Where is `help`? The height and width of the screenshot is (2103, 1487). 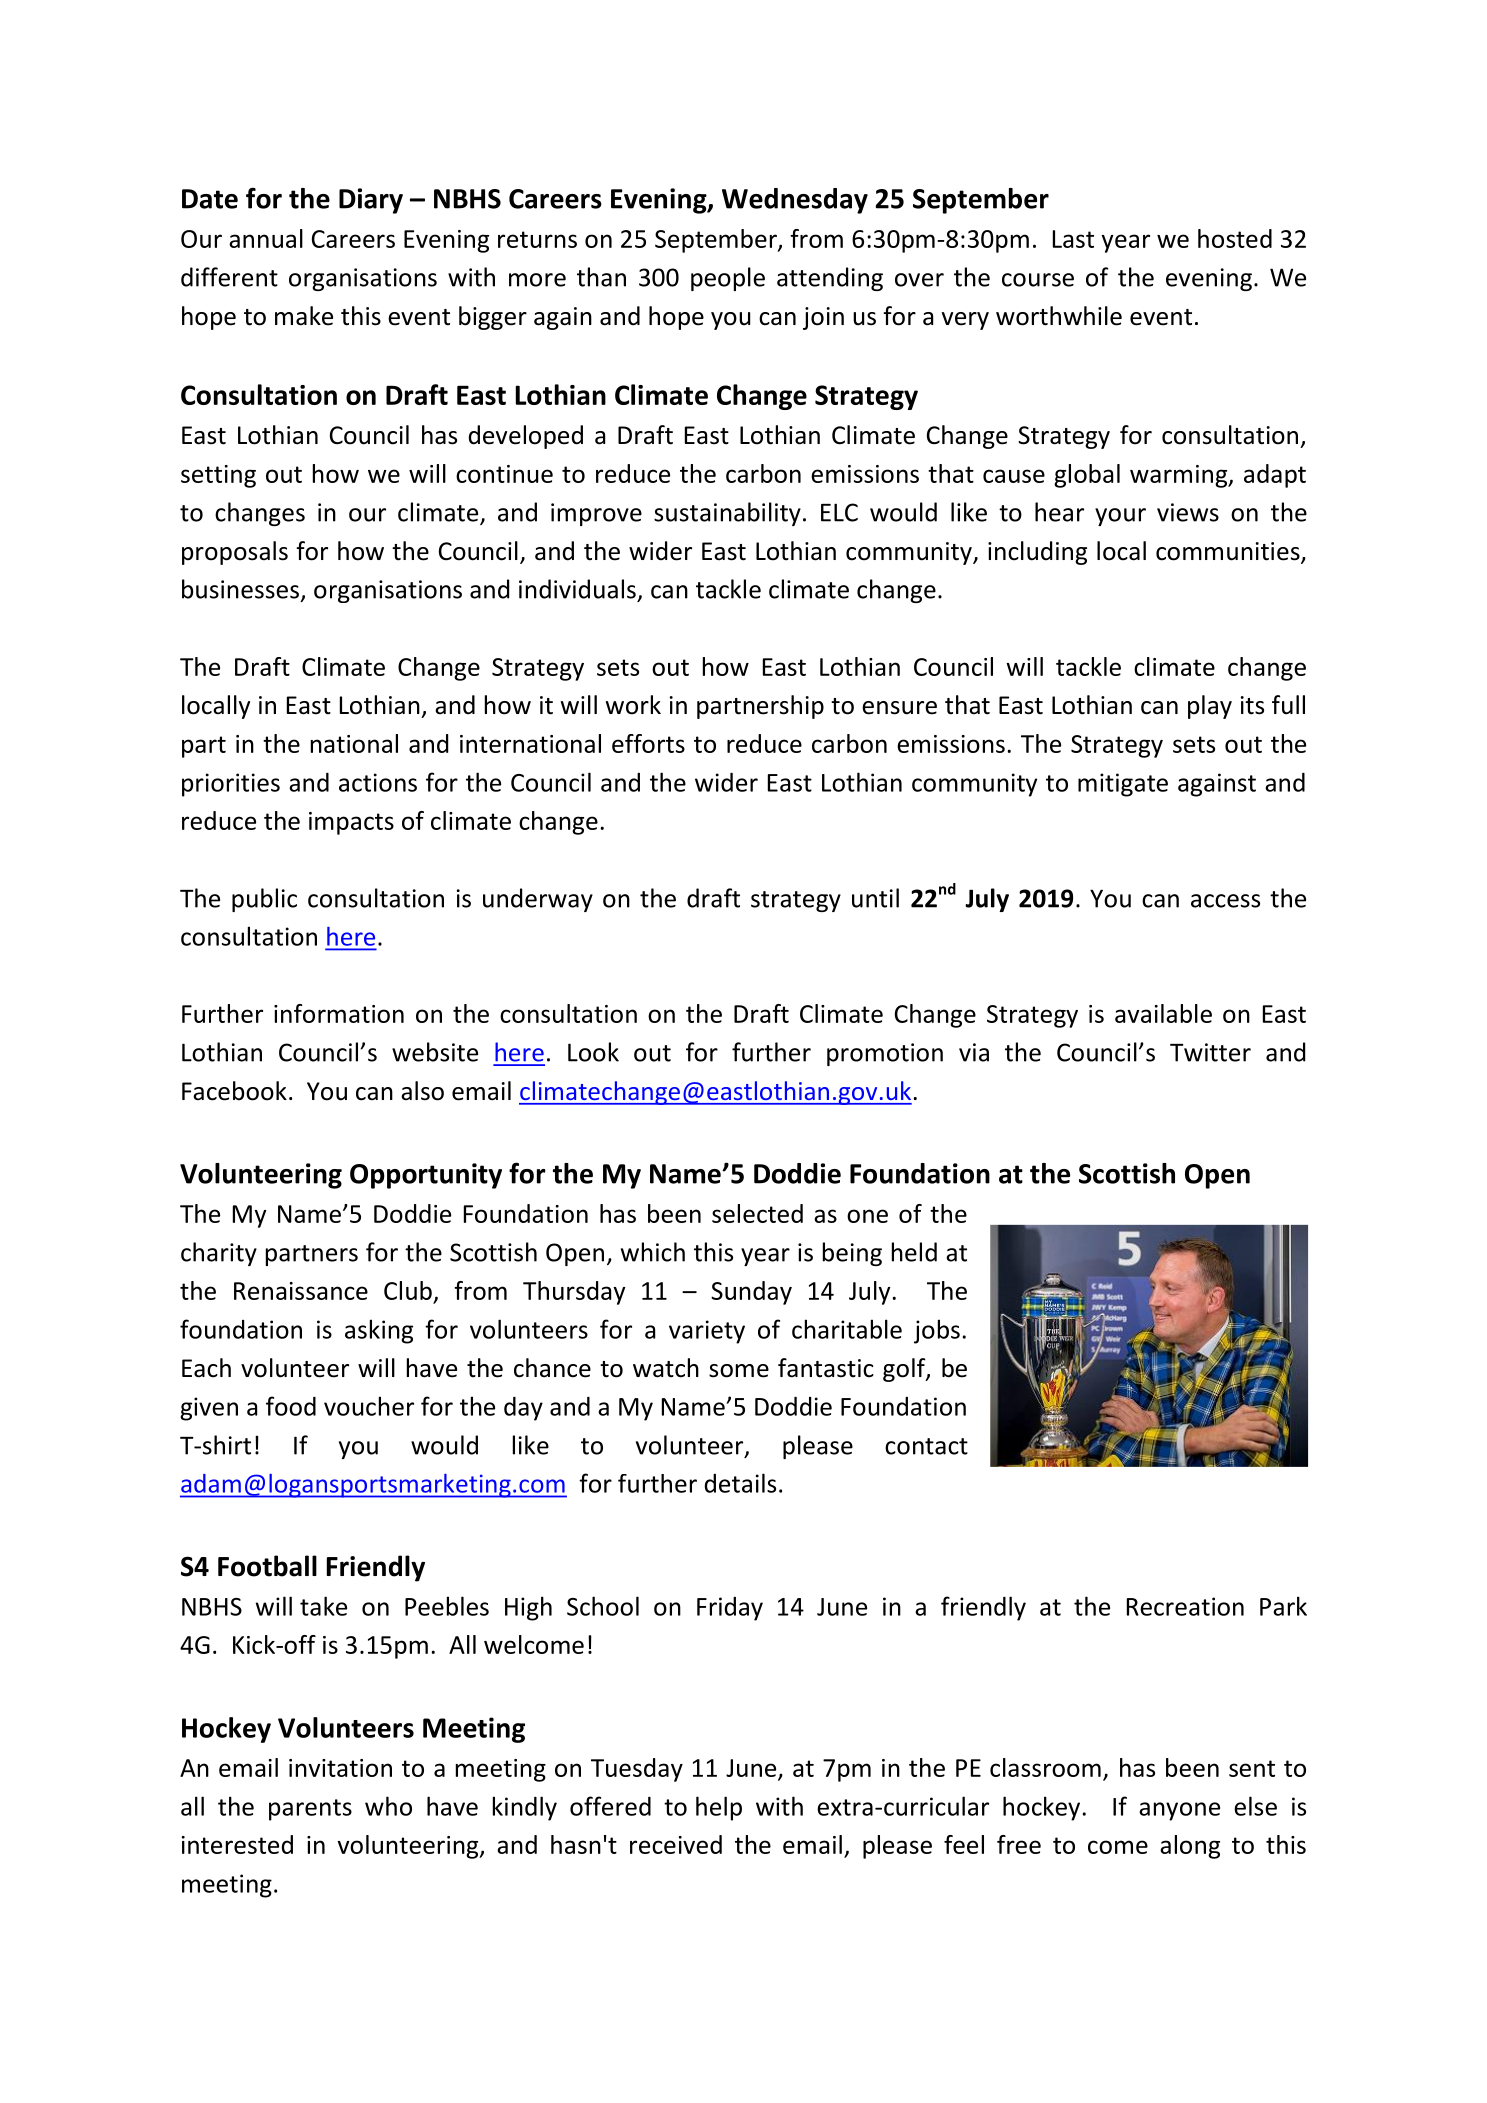 help is located at coordinates (719, 1808).
